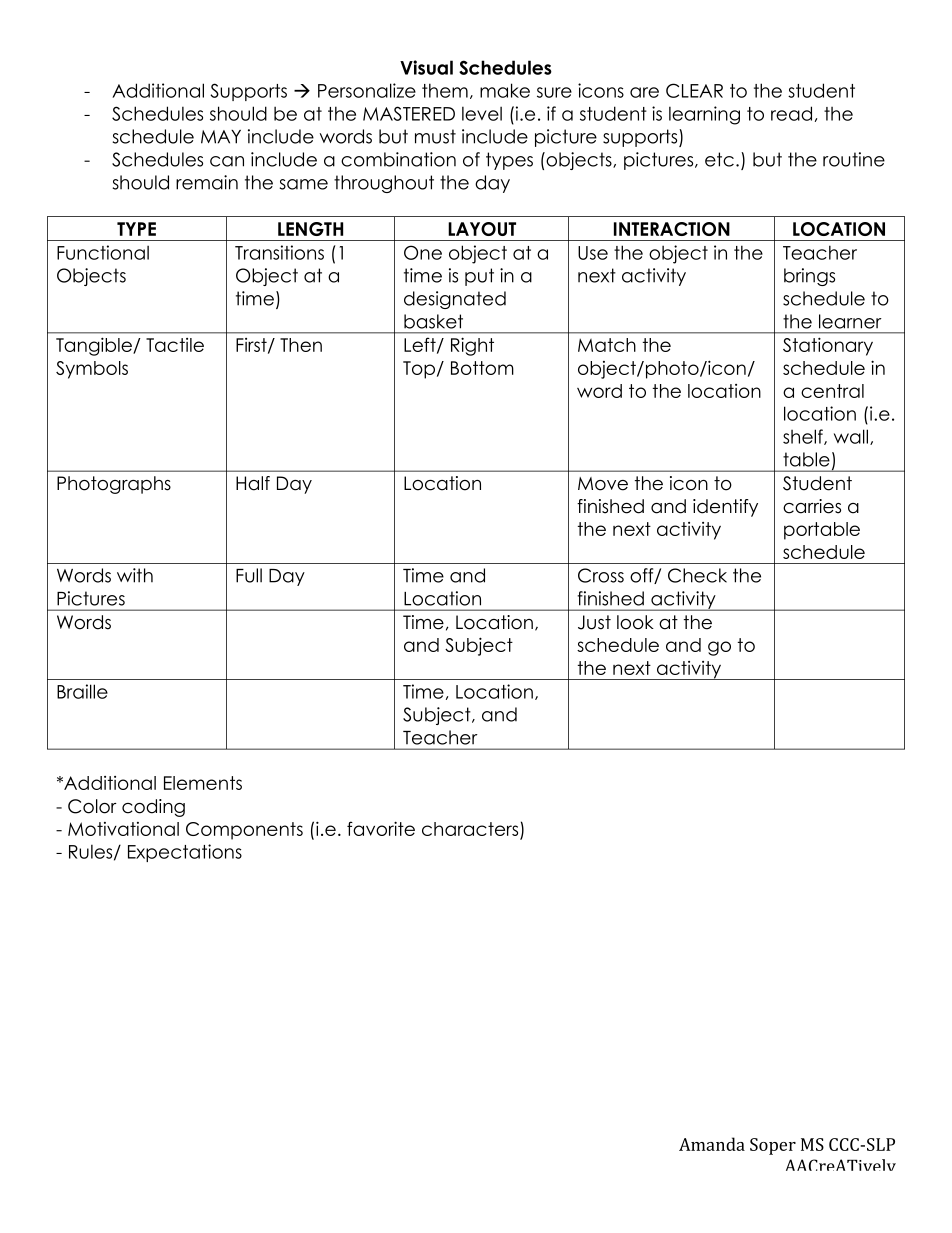 The height and width of the image is (1233, 952). Describe the element at coordinates (221, 137) in the image. I see `MAY` at that location.
